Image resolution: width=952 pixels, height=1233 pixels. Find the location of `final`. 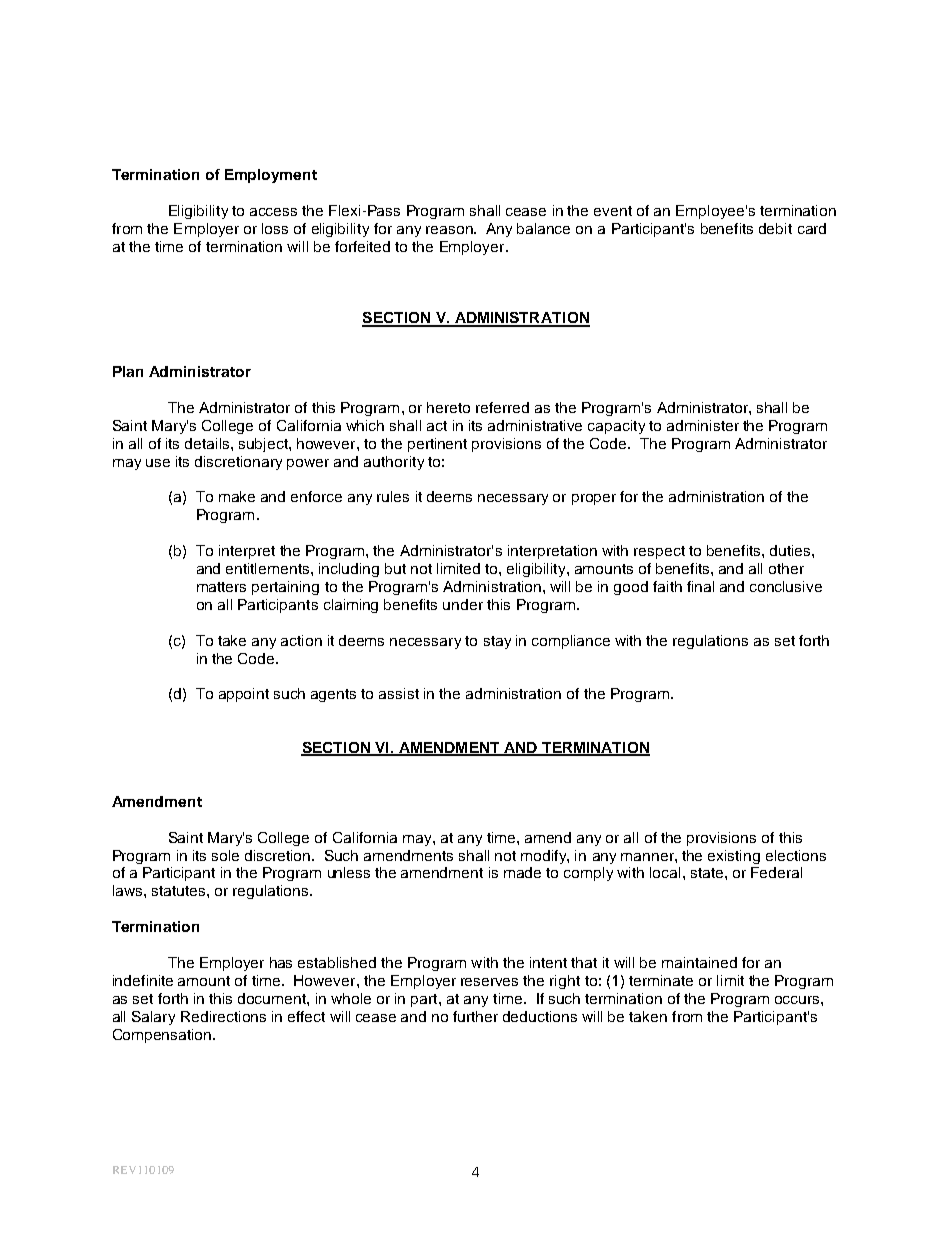

final is located at coordinates (700, 586).
